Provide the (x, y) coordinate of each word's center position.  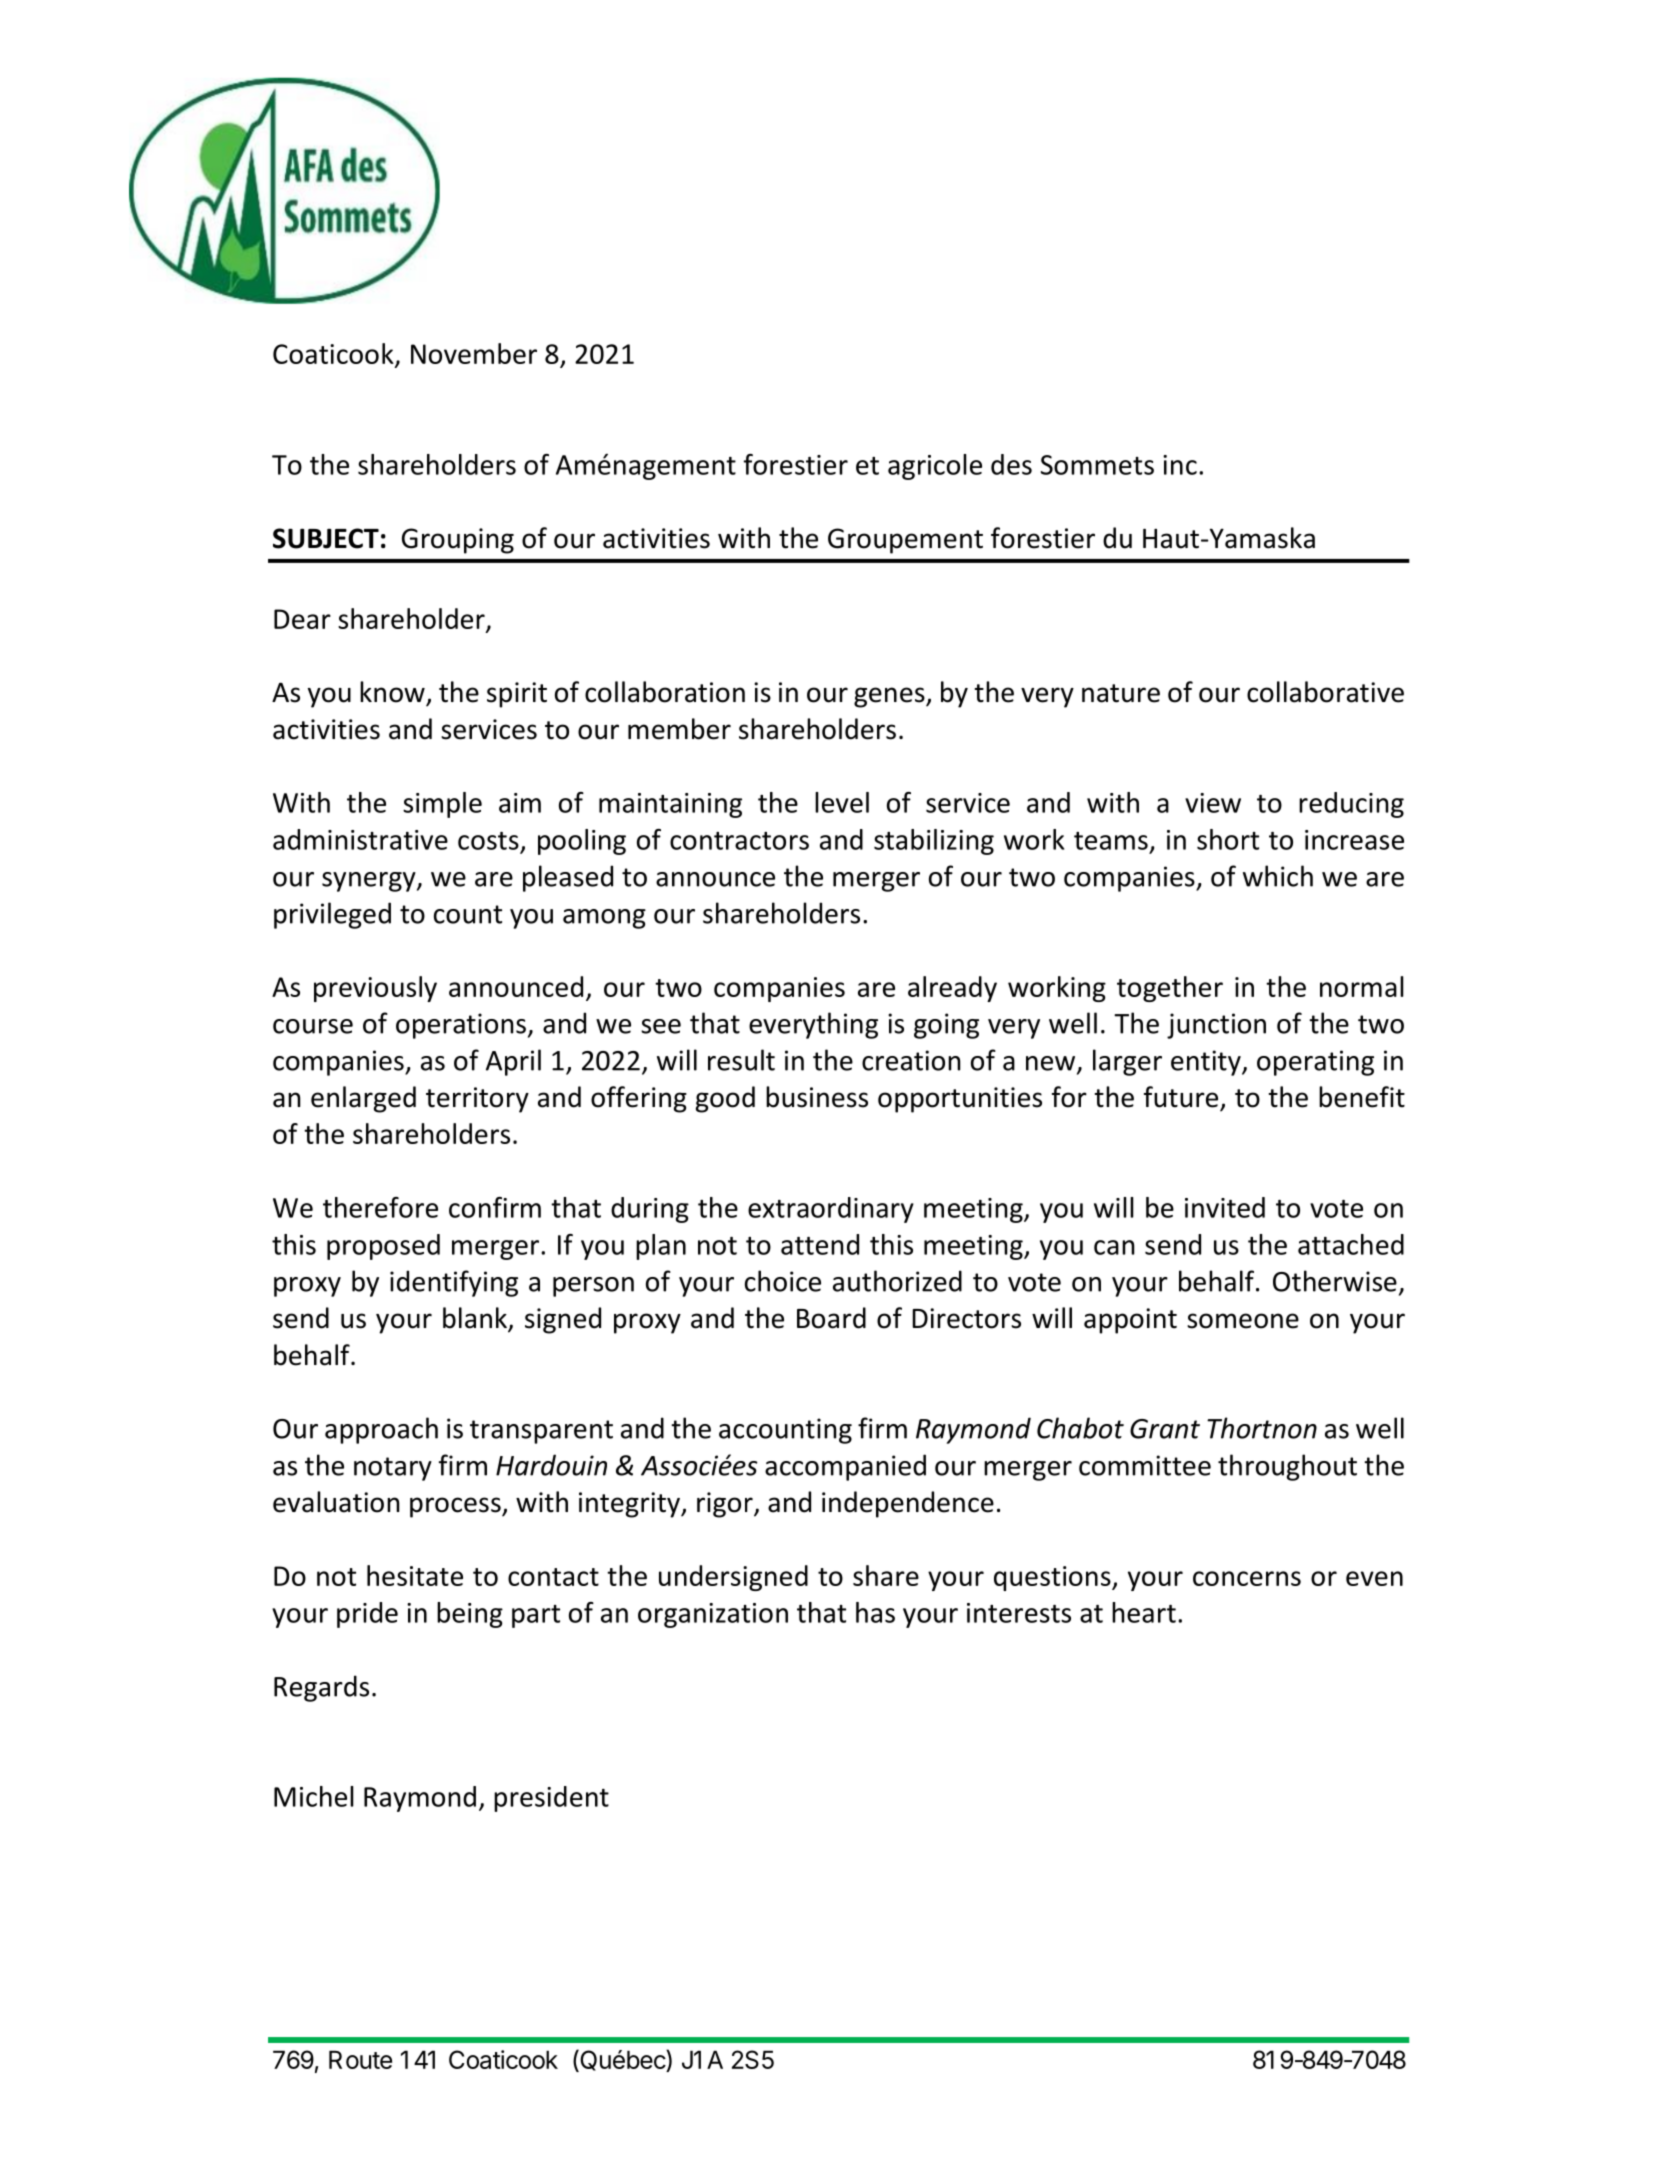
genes (890, 697)
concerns (1247, 1578)
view (1213, 803)
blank (476, 1319)
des (1011, 464)
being (470, 1615)
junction (1216, 1026)
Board (831, 1318)
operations (461, 1026)
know (392, 692)
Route (360, 2059)
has (875, 1612)
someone (1243, 1321)
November (474, 353)
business (817, 1097)
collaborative (1325, 692)
